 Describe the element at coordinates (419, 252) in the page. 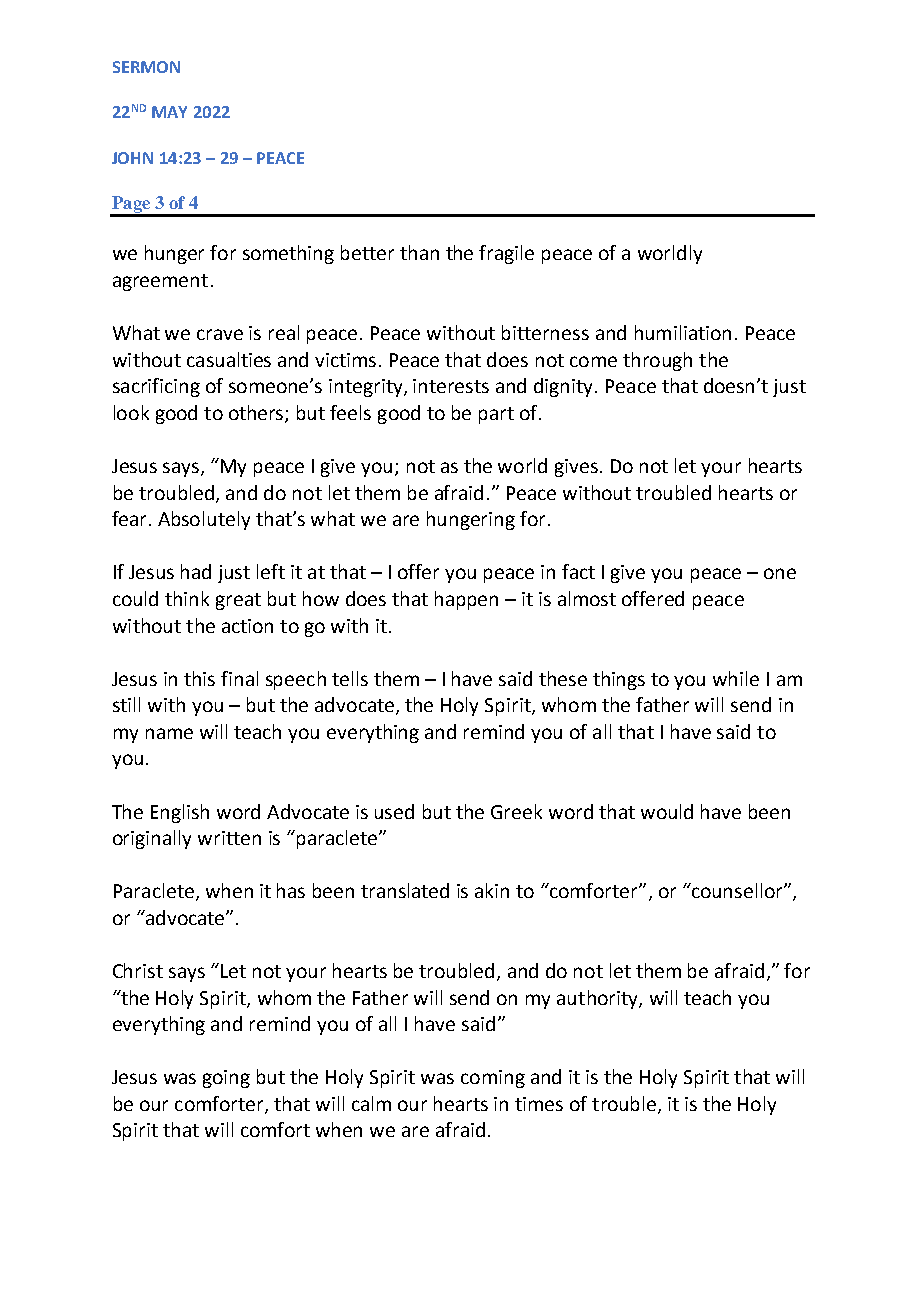

I see `than` at that location.
